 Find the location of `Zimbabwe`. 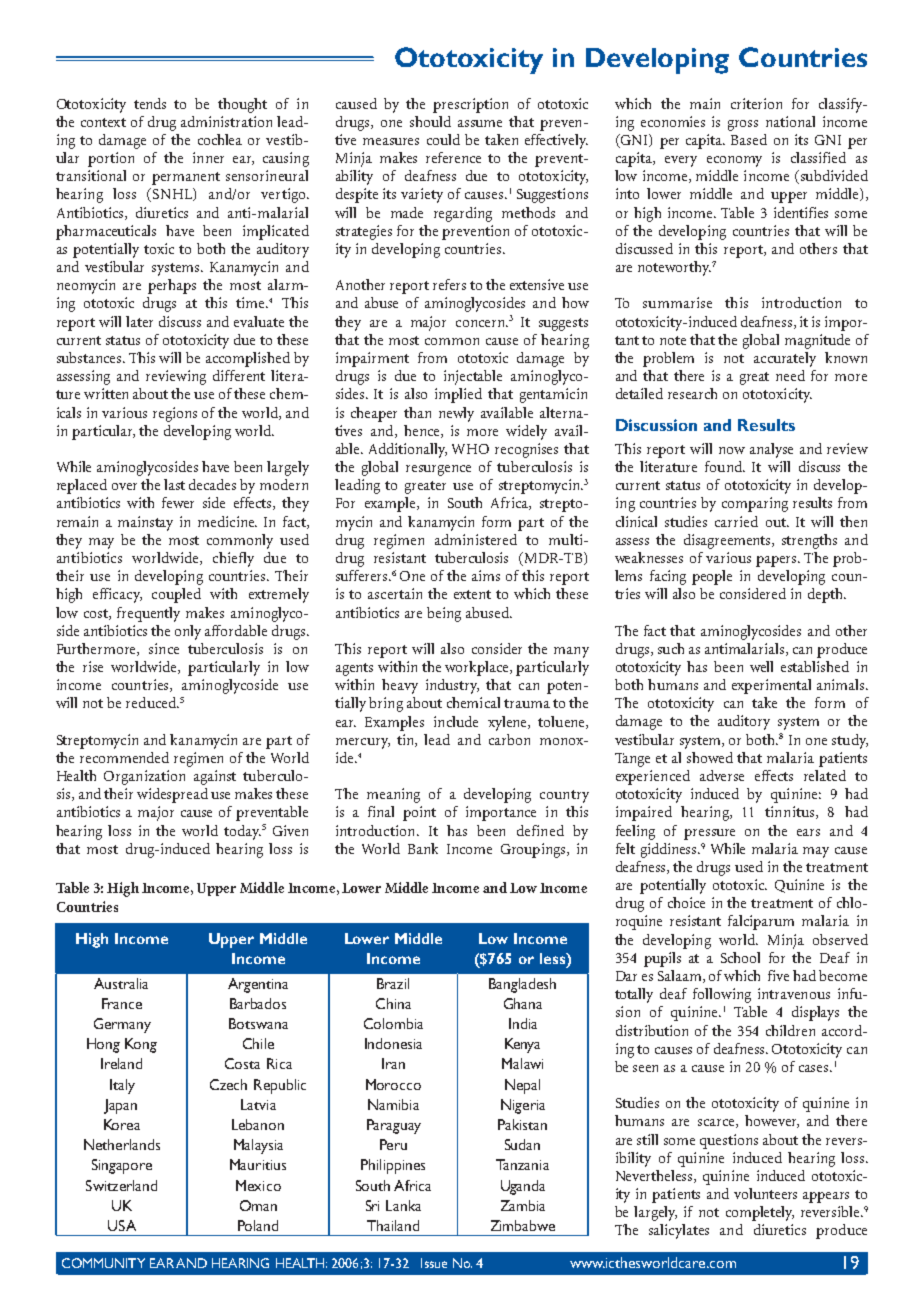

Zimbabwe is located at coordinates (523, 1225).
